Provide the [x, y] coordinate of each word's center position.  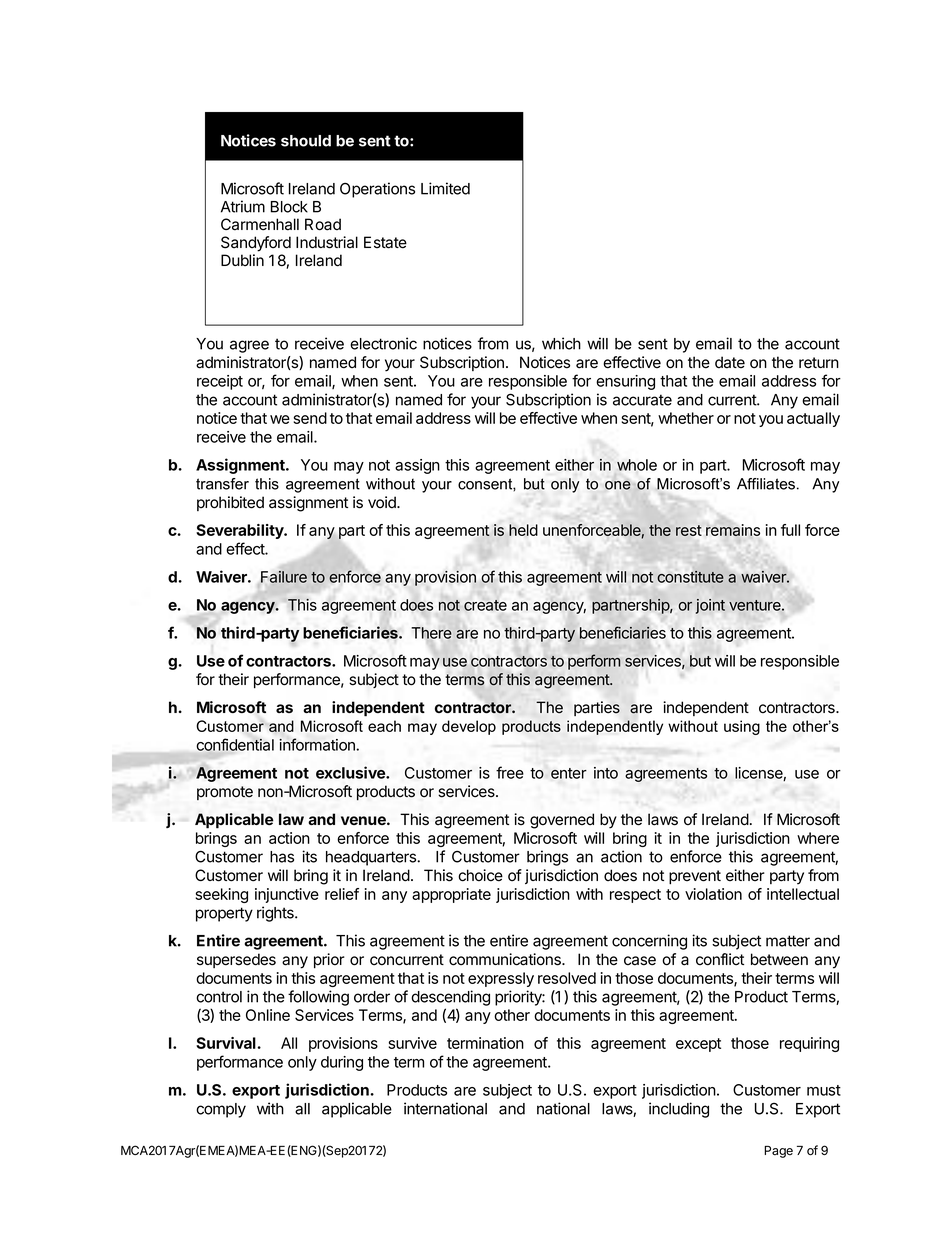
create [485, 605]
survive [413, 1043]
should [306, 141]
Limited [445, 188]
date [730, 362]
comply [221, 1110]
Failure [284, 577]
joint [710, 606]
